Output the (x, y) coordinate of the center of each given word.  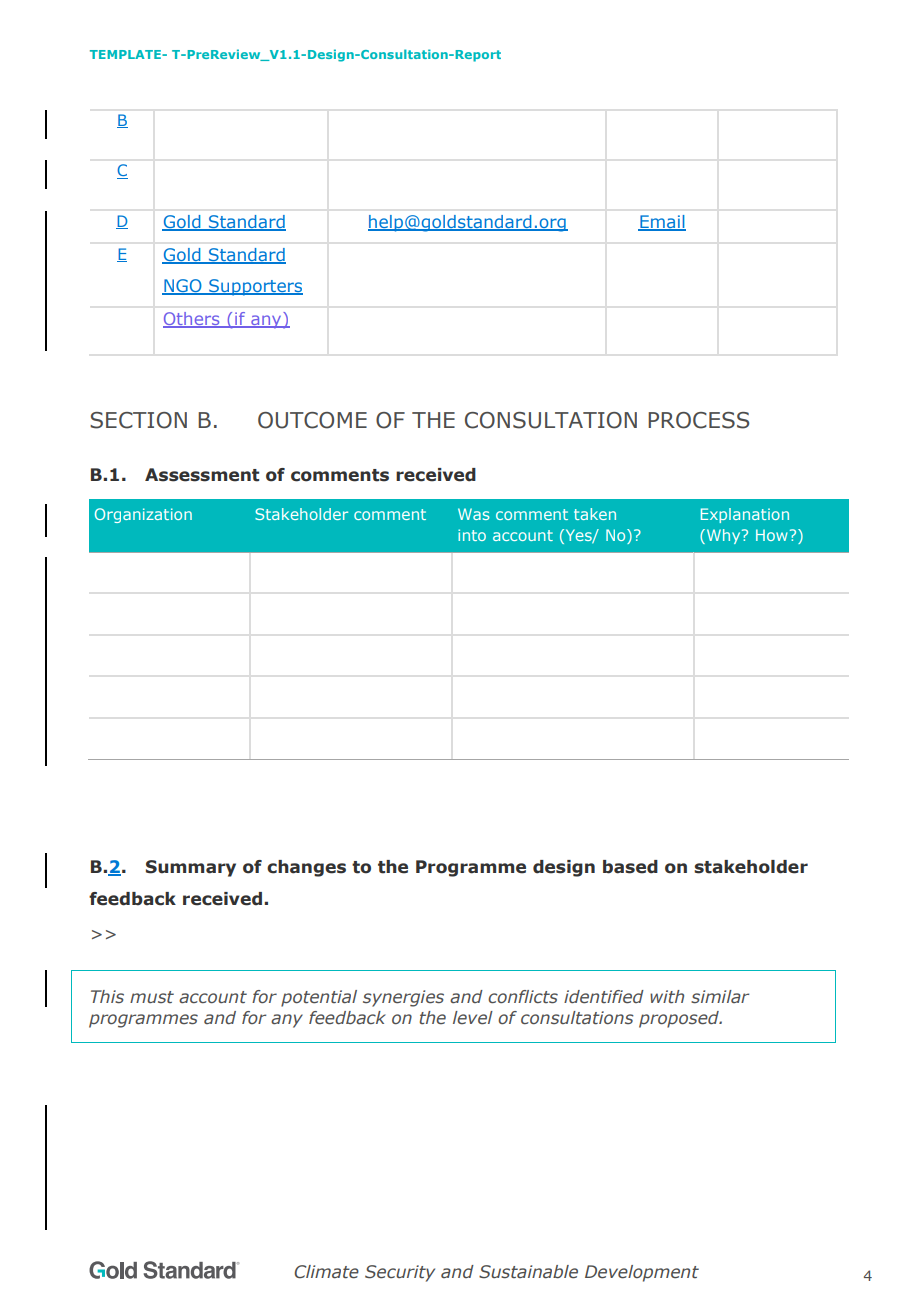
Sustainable (528, 1272)
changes (306, 868)
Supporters (255, 287)
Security (400, 1273)
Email (662, 223)
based (630, 867)
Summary (191, 868)
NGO (183, 287)
